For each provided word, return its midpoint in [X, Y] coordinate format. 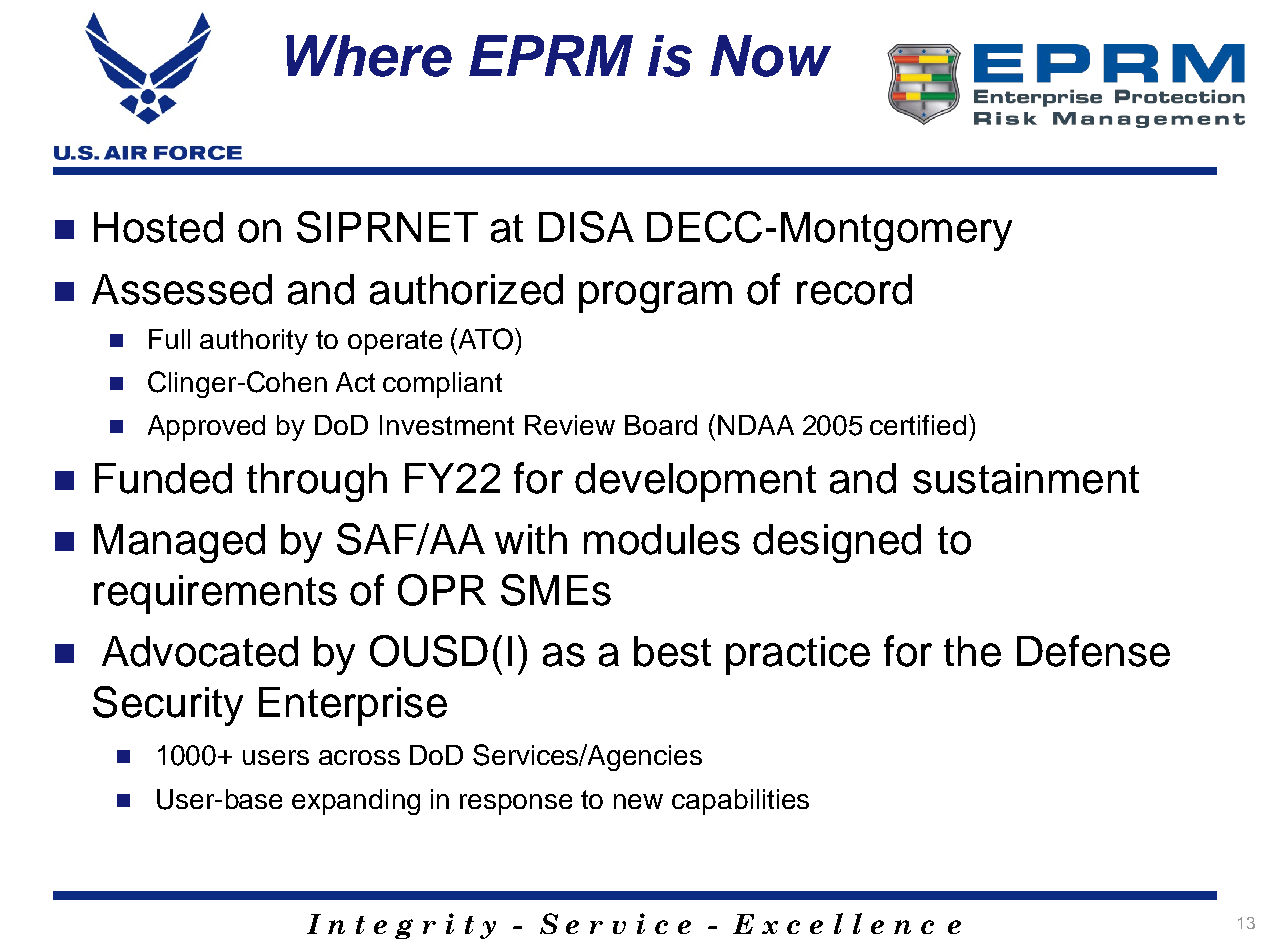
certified [918, 425]
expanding [356, 802]
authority [254, 342]
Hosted [158, 227]
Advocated [200, 651]
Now [770, 56]
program [655, 297]
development [695, 482]
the [972, 651]
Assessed [182, 289]
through [317, 482]
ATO [486, 339]
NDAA [756, 425]
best [672, 651]
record [854, 289]
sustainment [1026, 478]
